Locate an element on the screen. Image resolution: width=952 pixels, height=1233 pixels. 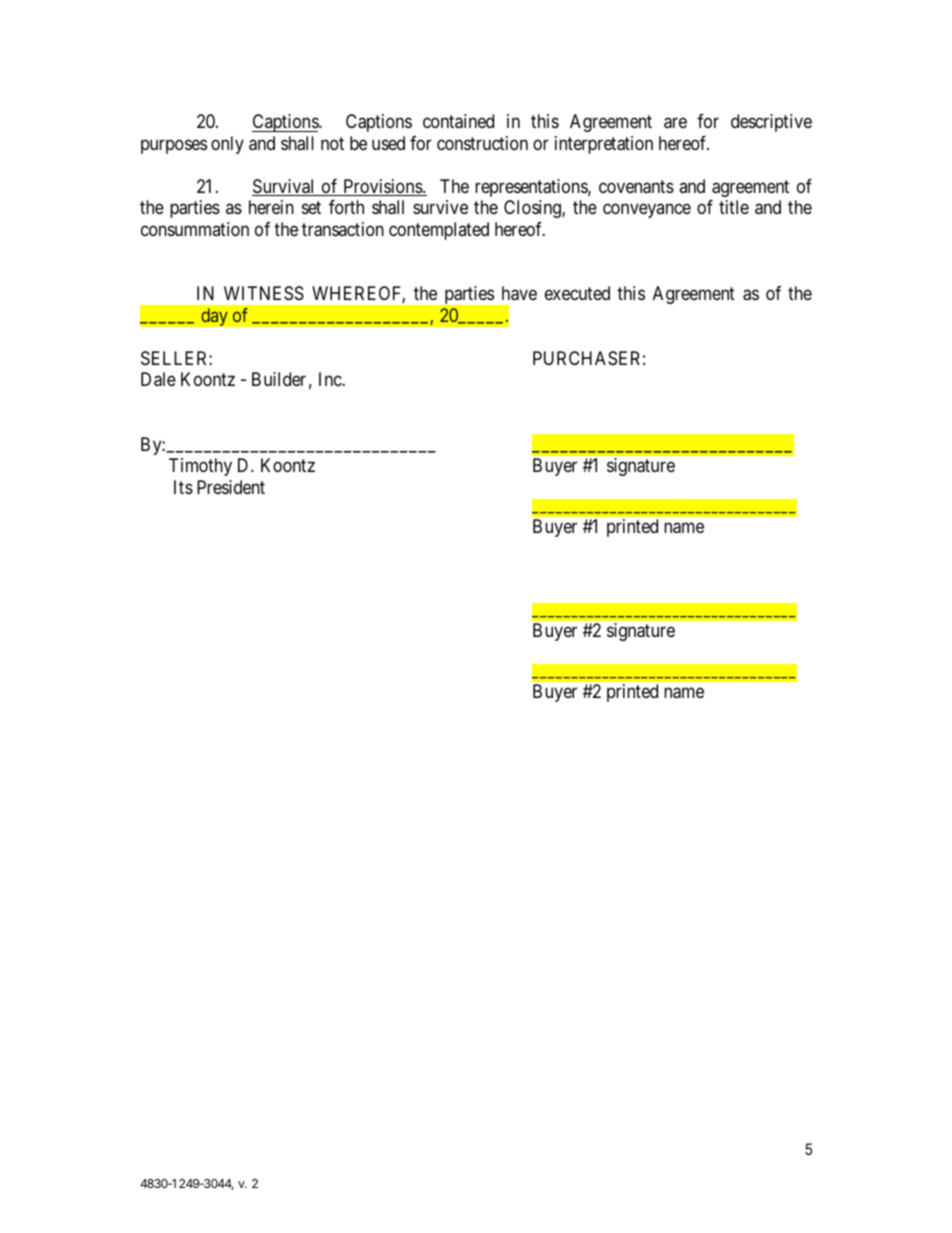
are is located at coordinates (675, 123).
